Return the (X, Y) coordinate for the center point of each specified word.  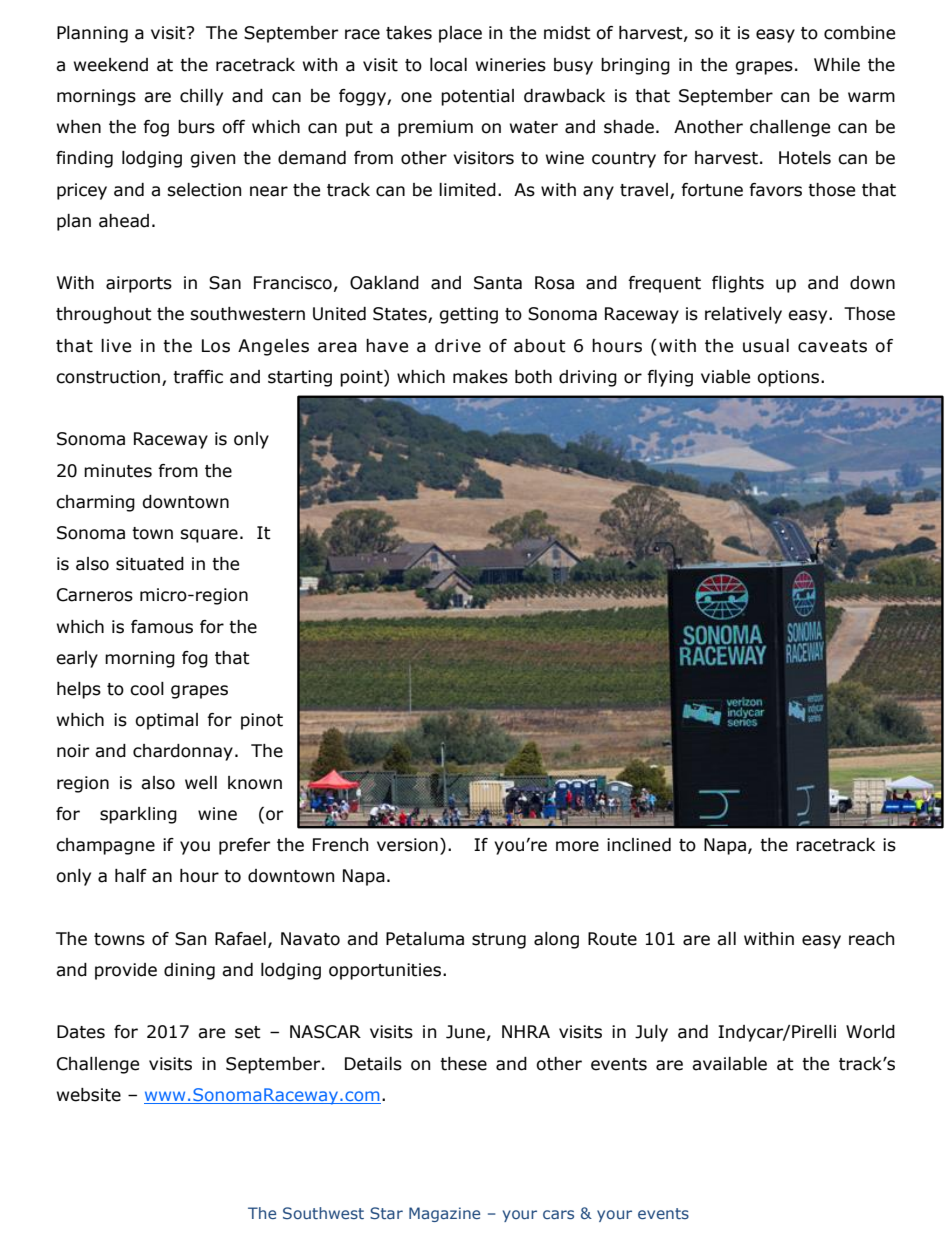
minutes (118, 471)
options (789, 378)
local (448, 65)
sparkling (138, 815)
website (89, 1095)
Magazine (444, 1214)
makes (480, 377)
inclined (639, 845)
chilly (201, 97)
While (837, 65)
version (407, 845)
